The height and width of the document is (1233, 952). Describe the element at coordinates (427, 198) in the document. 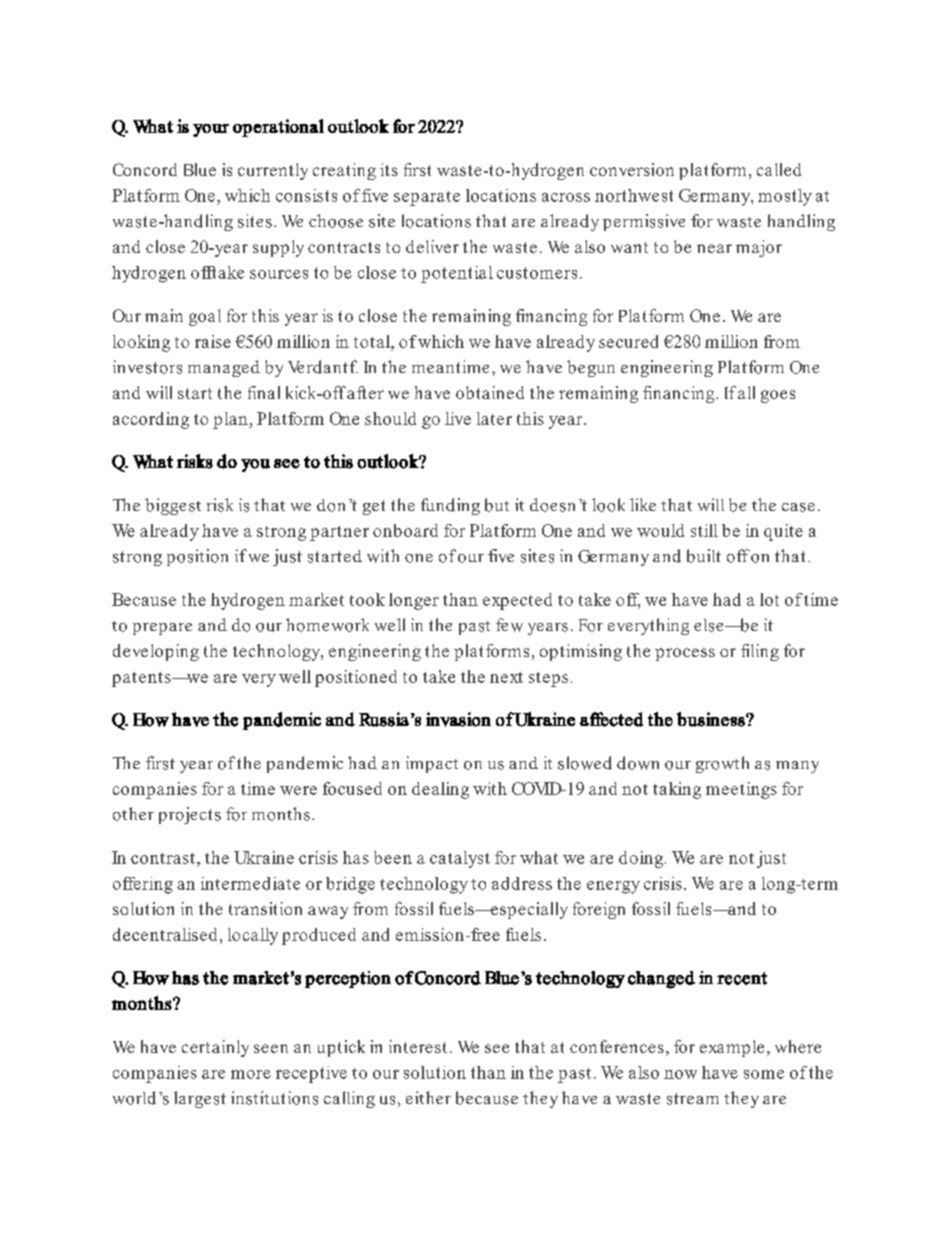

I see `separate` at that location.
